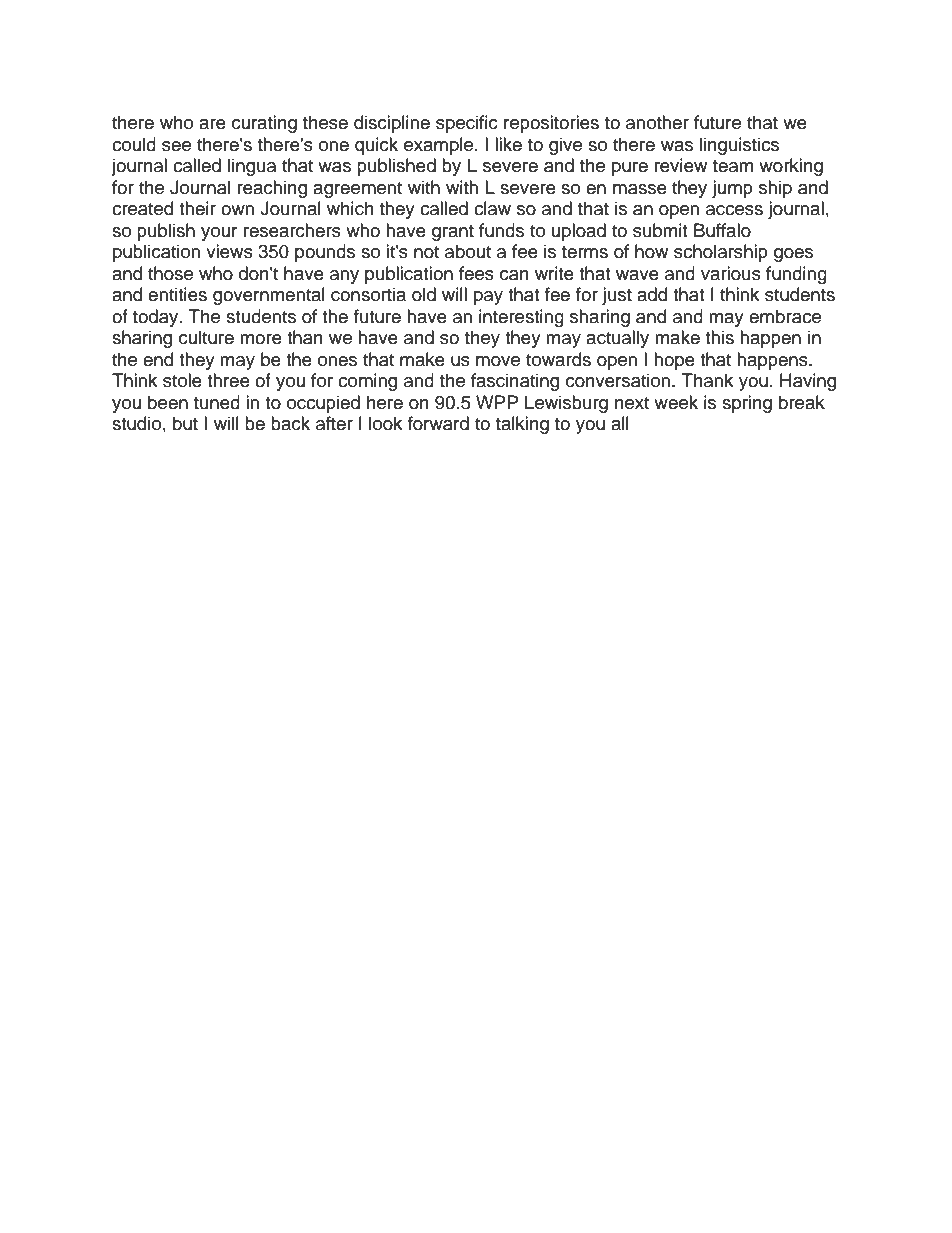  I want to click on grant, so click(453, 233).
